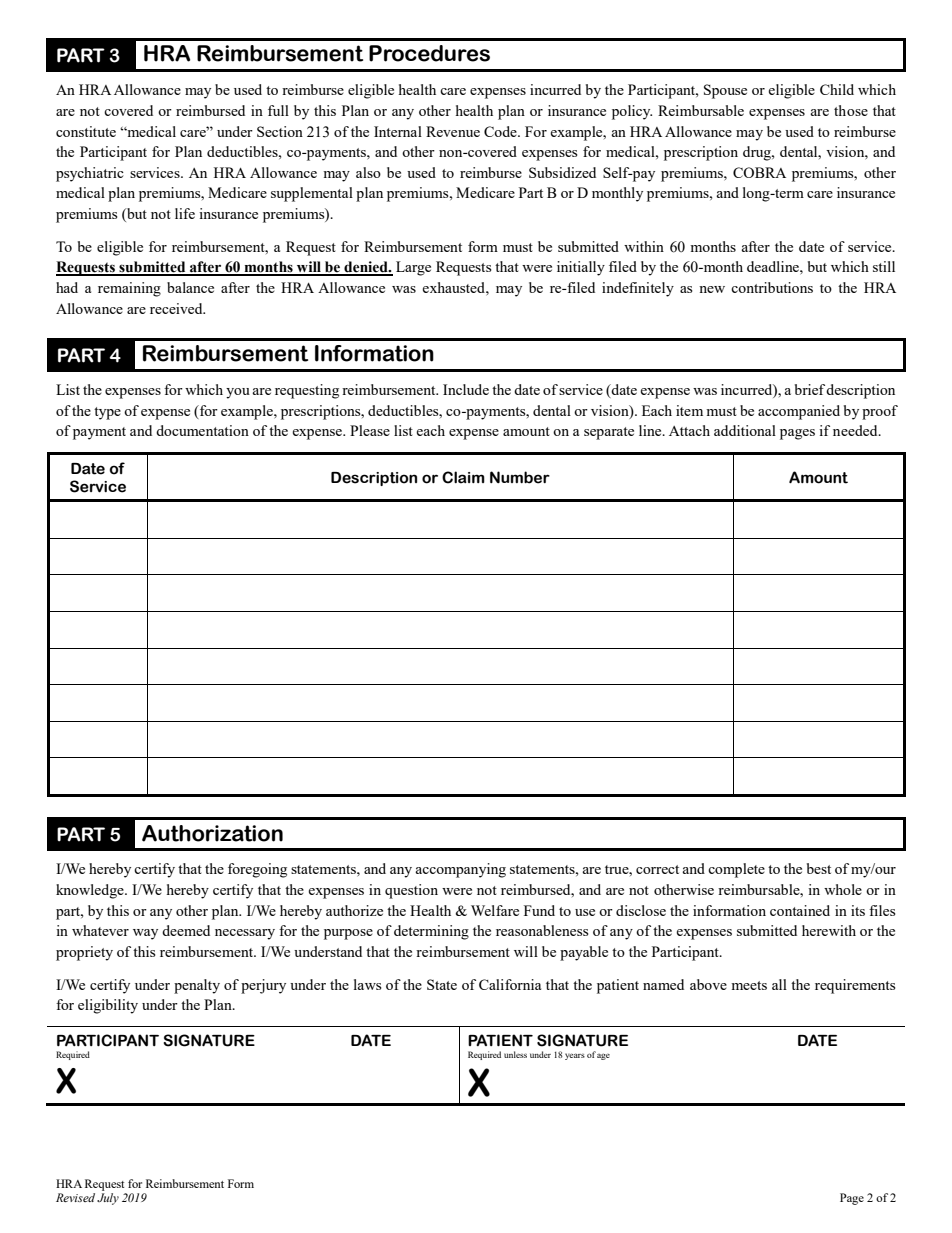 This screenshot has height=1233, width=952. What do you see at coordinates (495, 910) in the screenshot?
I see `Welfare` at bounding box center [495, 910].
